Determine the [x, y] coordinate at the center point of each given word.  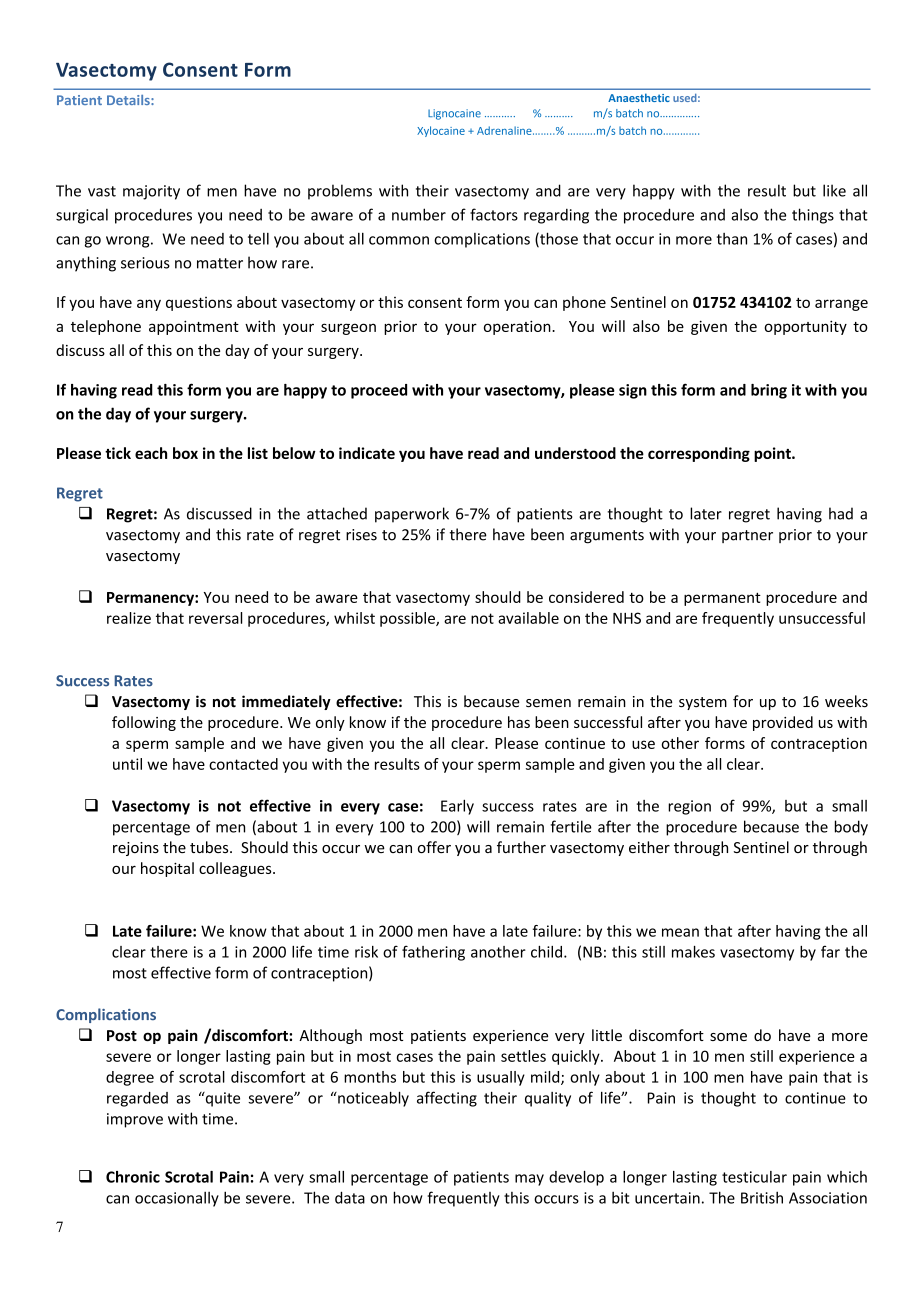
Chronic [133, 1177]
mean [680, 932]
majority [151, 192]
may [529, 1180]
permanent [722, 599]
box [185, 453]
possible [408, 619]
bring [769, 391]
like [834, 190]
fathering [433, 953]
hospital [167, 869]
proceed [379, 391]
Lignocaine [454, 114]
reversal [215, 618]
